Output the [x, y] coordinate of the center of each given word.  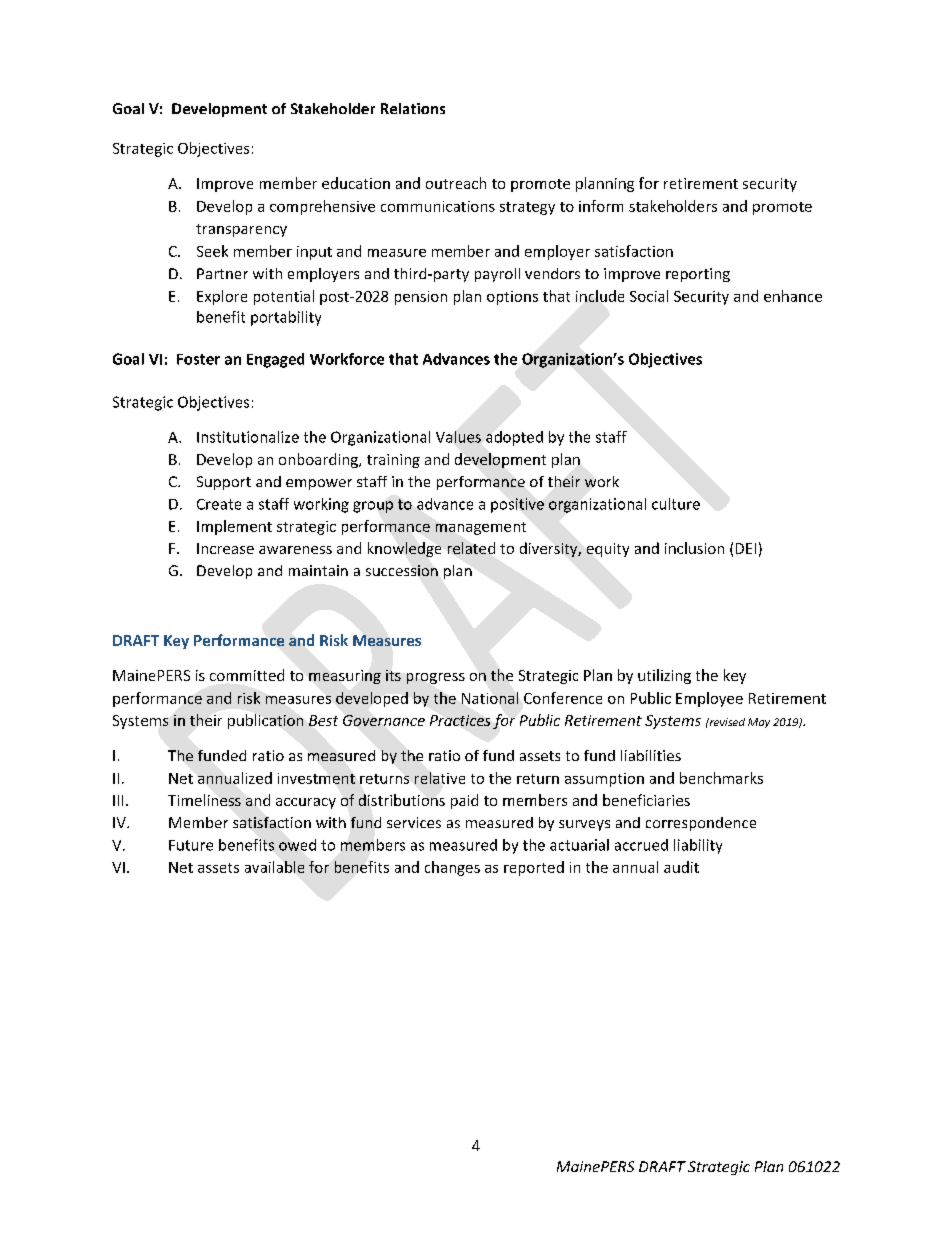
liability [698, 846]
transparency [241, 230]
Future [191, 845]
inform [601, 206]
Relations [413, 108]
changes [452, 868]
